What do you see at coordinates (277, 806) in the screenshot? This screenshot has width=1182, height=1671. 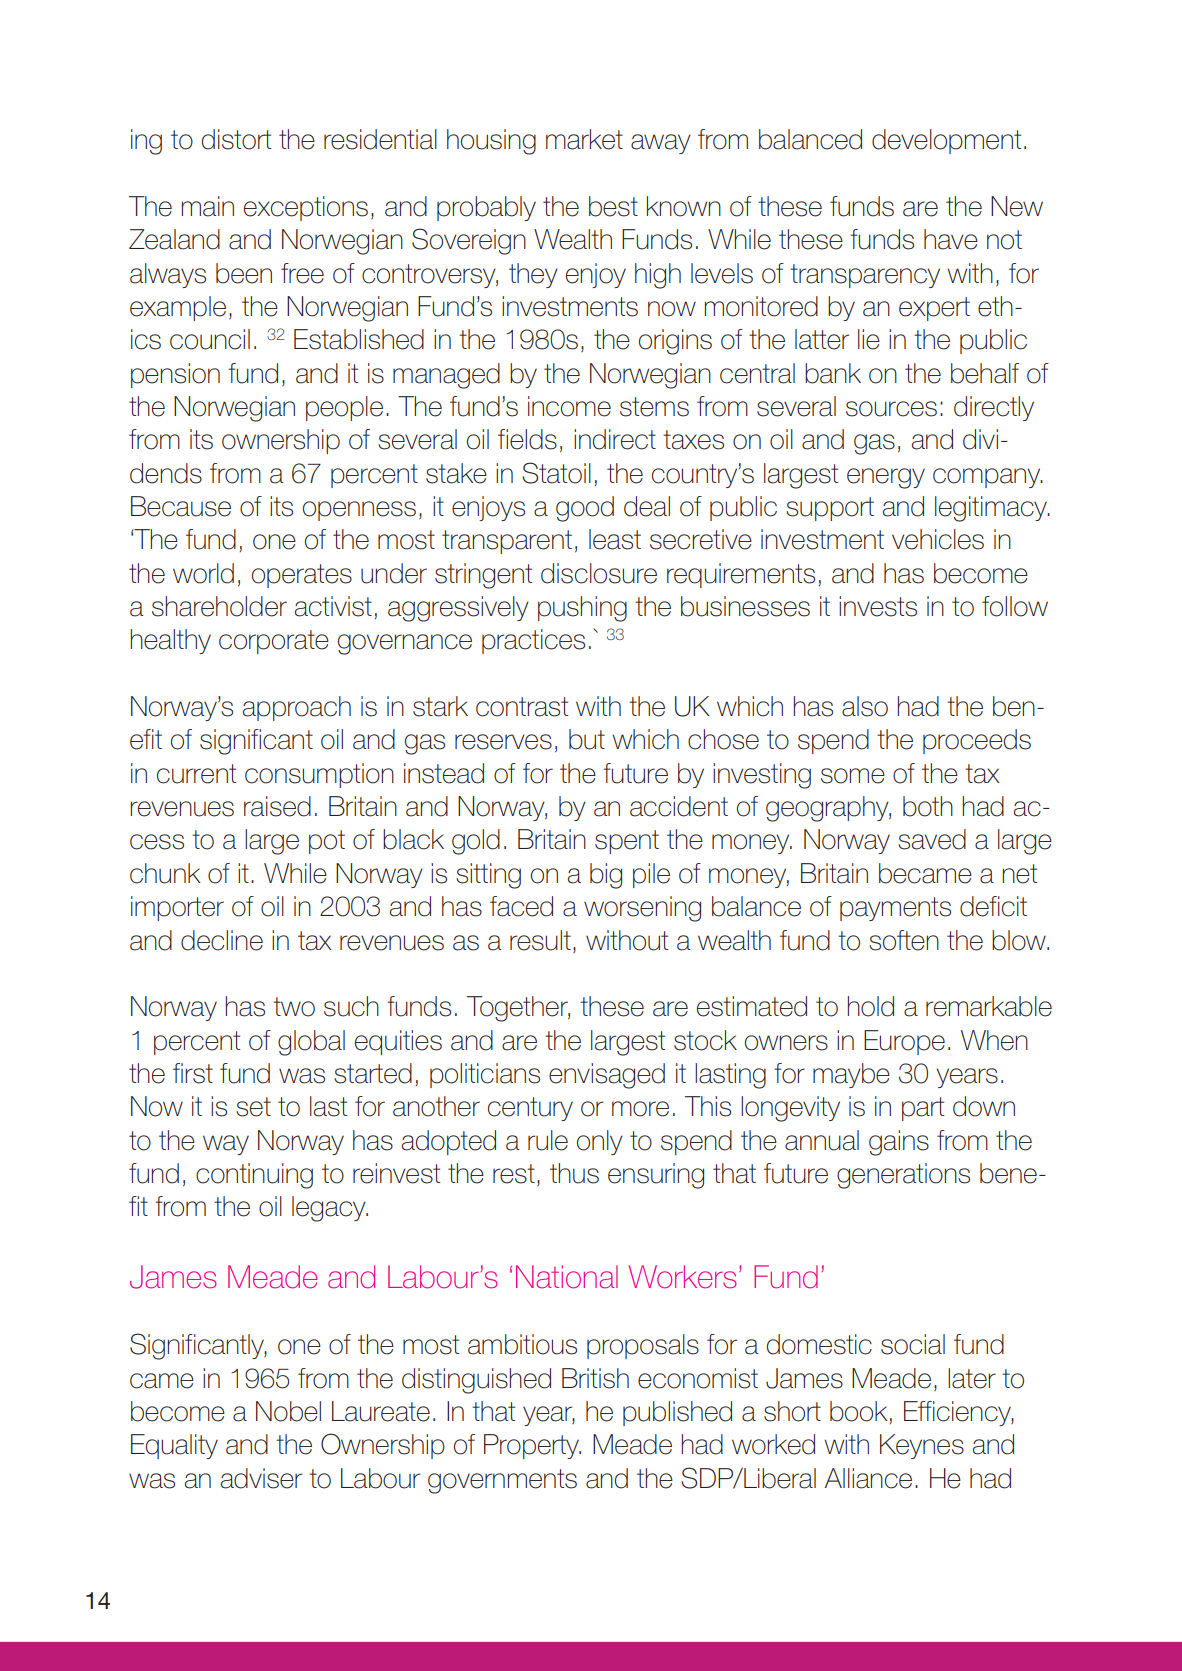 I see `raised` at bounding box center [277, 806].
